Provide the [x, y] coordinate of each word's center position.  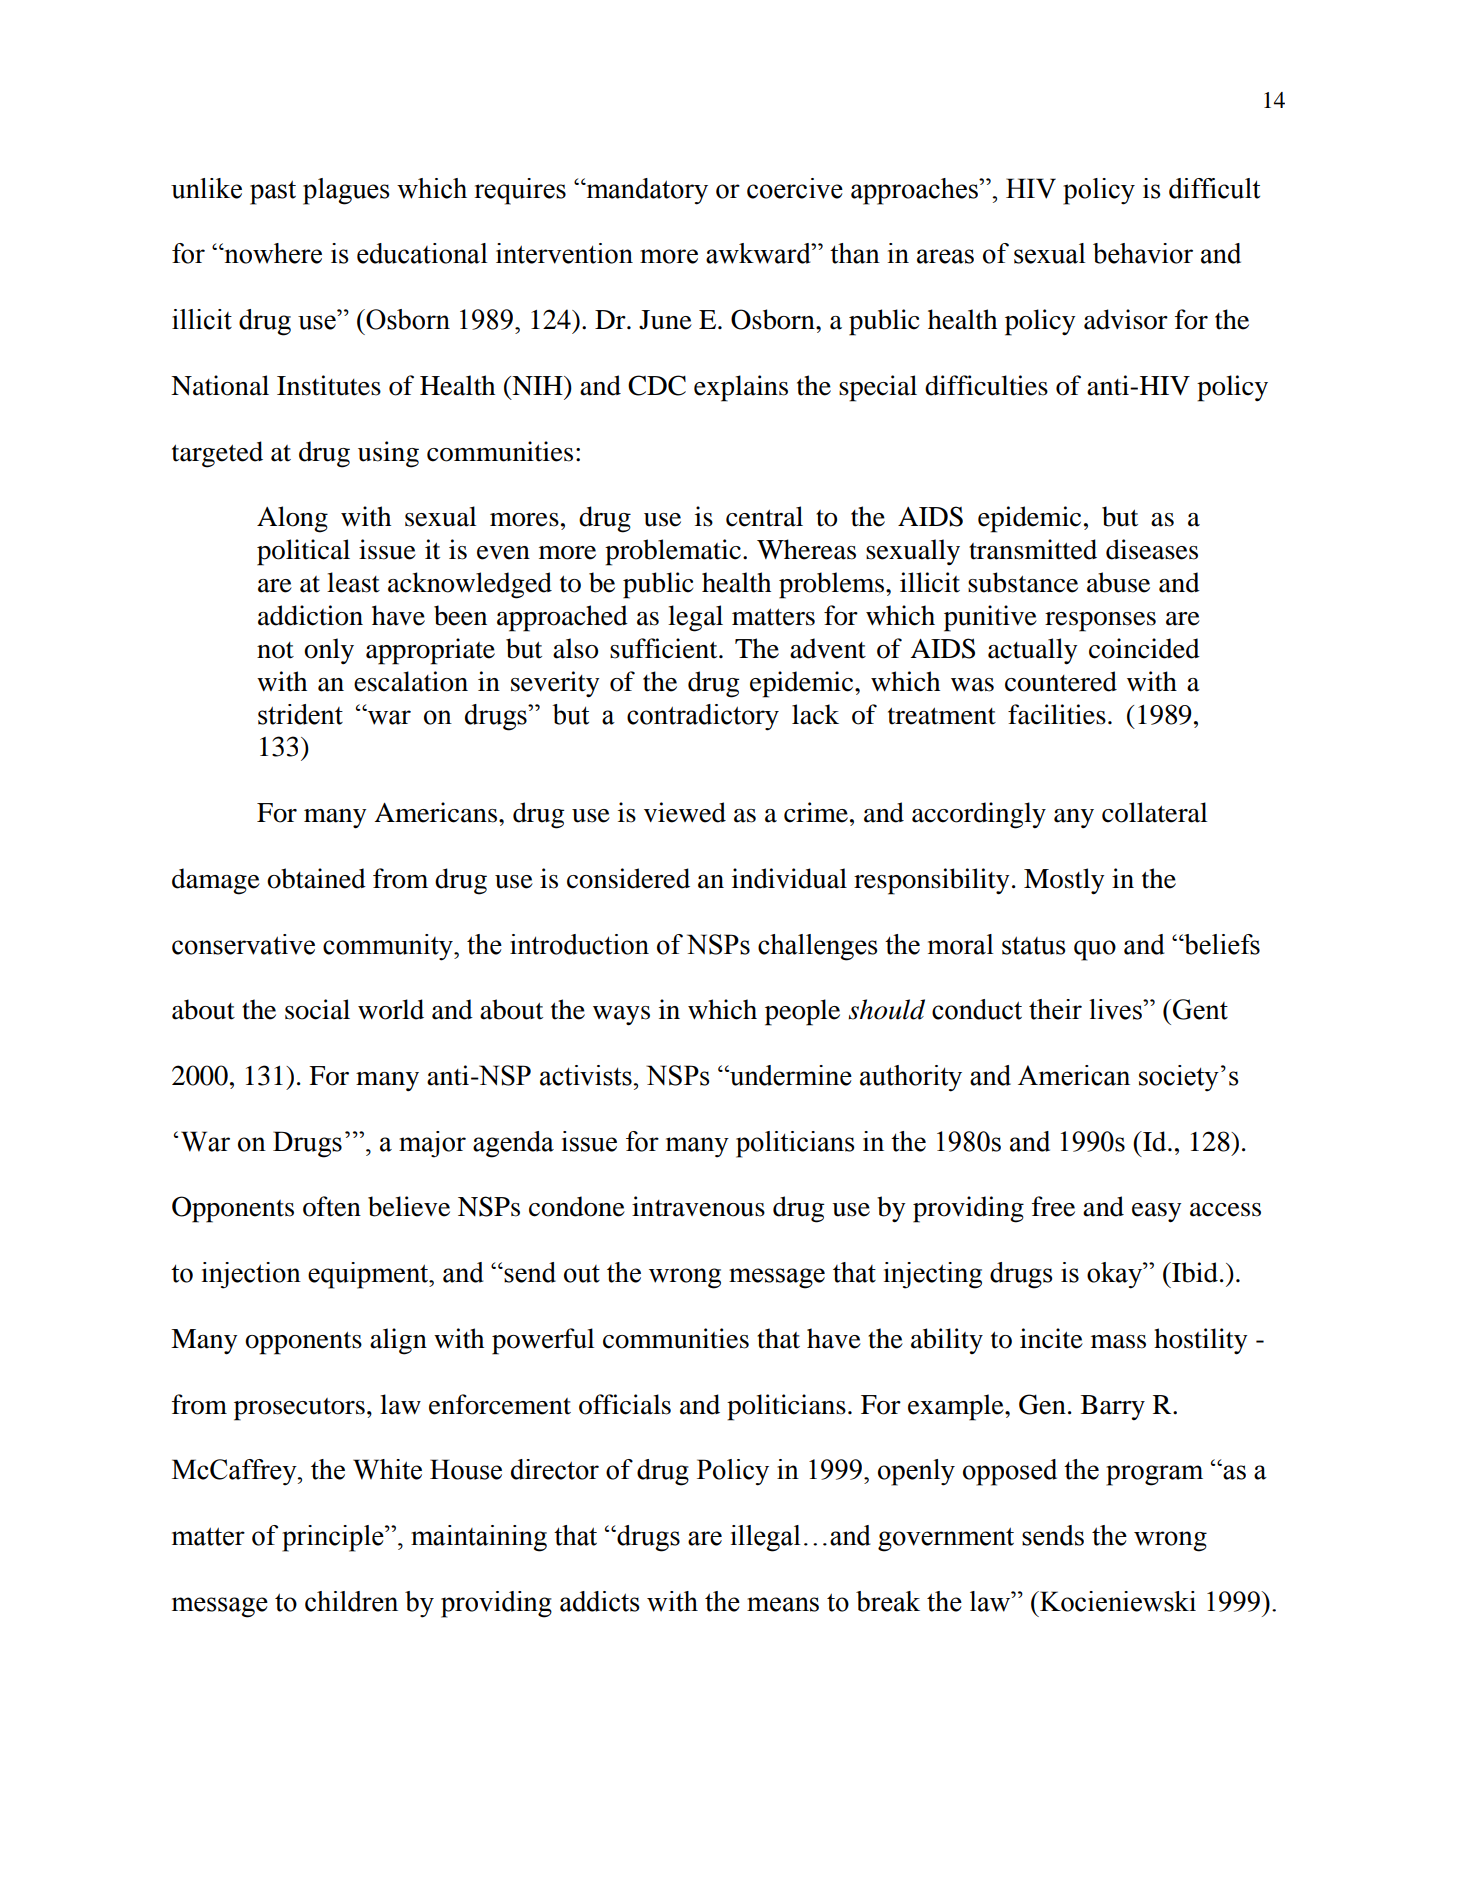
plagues [346, 191]
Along [292, 519]
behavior [1143, 253]
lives [1116, 1009]
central [764, 516]
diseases [1152, 549]
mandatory [646, 191]
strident [300, 714]
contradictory [703, 717]
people [802, 1012]
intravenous [698, 1206]
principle [334, 1538]
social [317, 1009]
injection [251, 1275]
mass [1118, 1342]
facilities [1057, 714]
